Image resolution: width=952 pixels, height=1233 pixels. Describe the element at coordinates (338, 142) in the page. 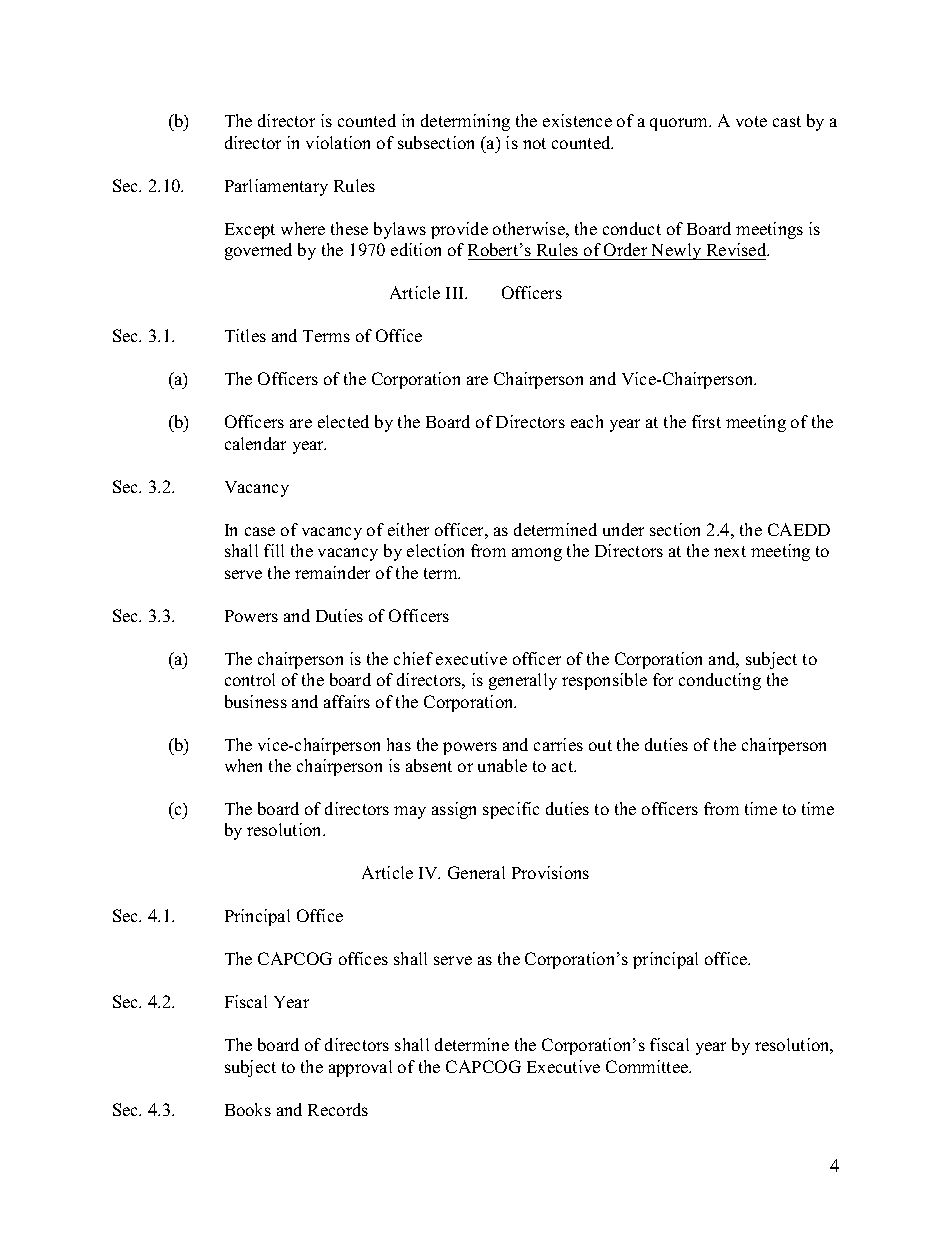

I see `violation` at that location.
